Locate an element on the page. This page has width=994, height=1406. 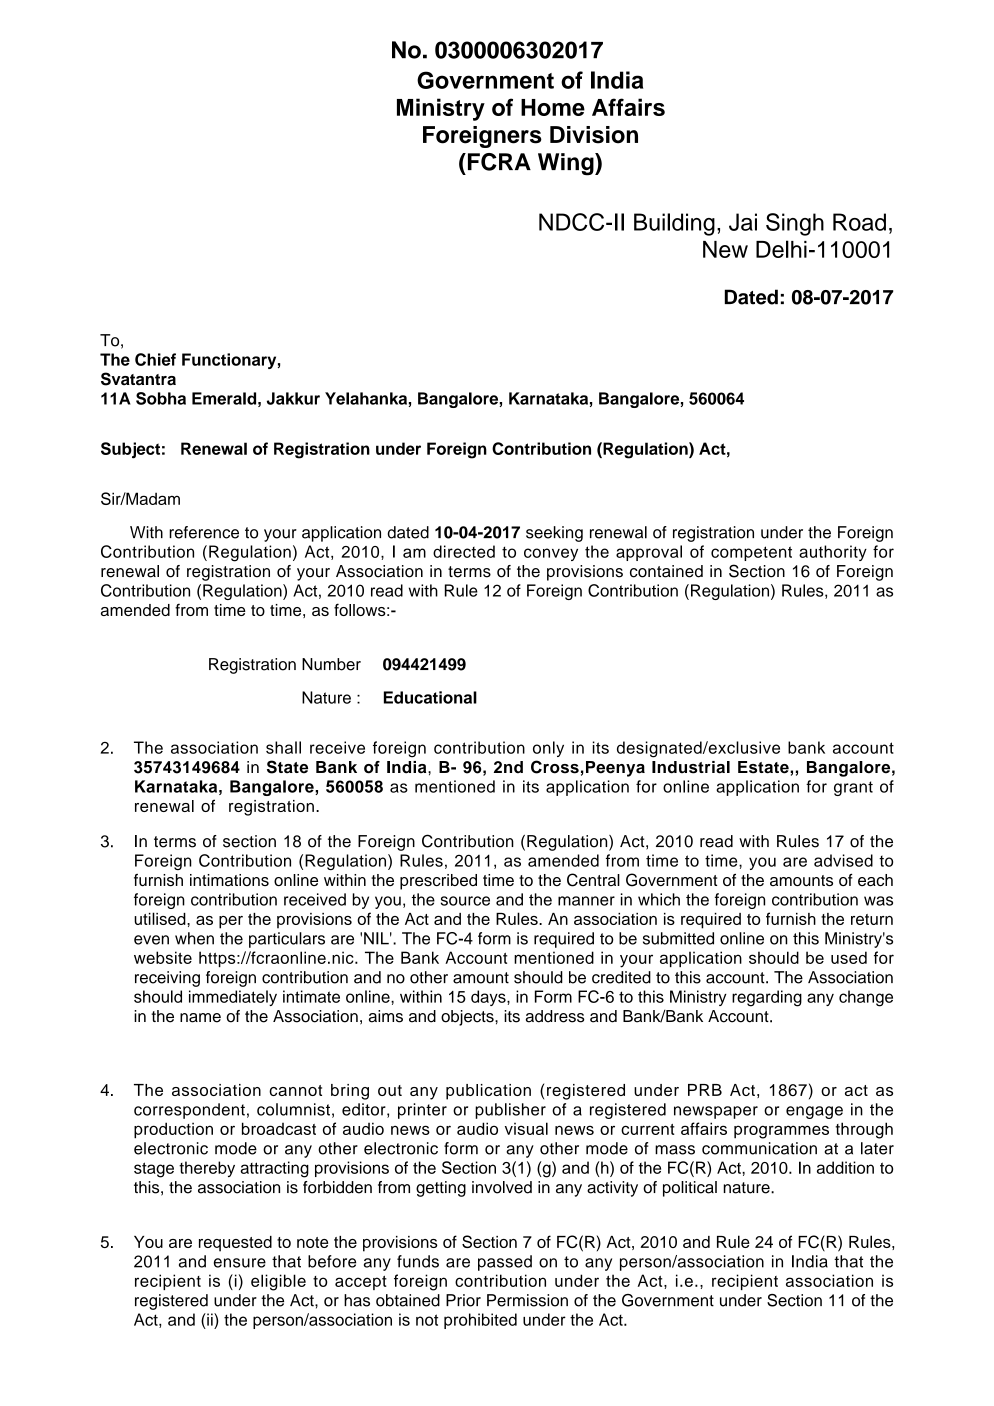
Wing is located at coordinates (567, 164).
